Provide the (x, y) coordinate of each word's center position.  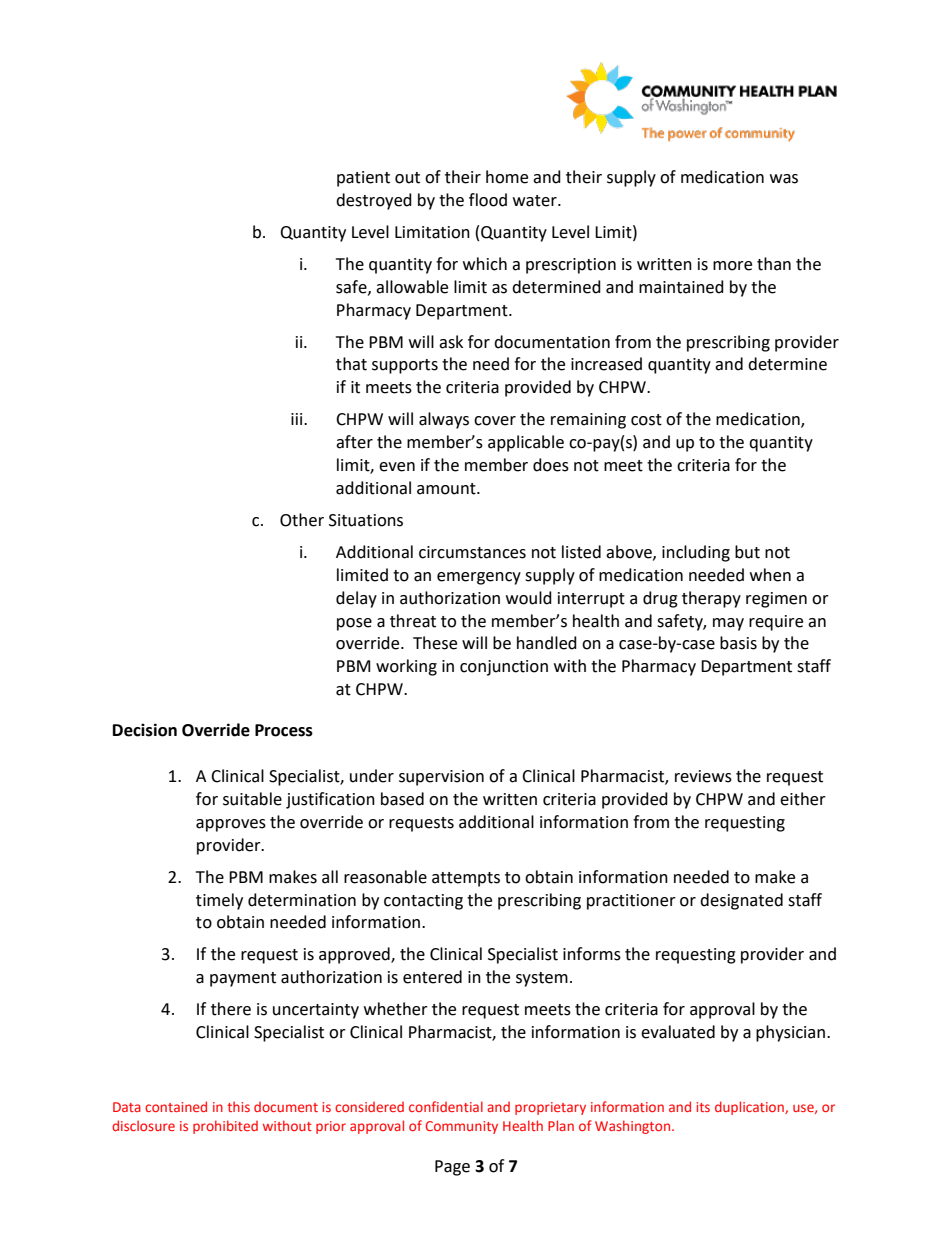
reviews (703, 776)
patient (363, 179)
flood (488, 200)
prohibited (225, 1127)
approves (231, 825)
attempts (466, 879)
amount (447, 489)
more (732, 266)
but (747, 552)
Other (302, 520)
